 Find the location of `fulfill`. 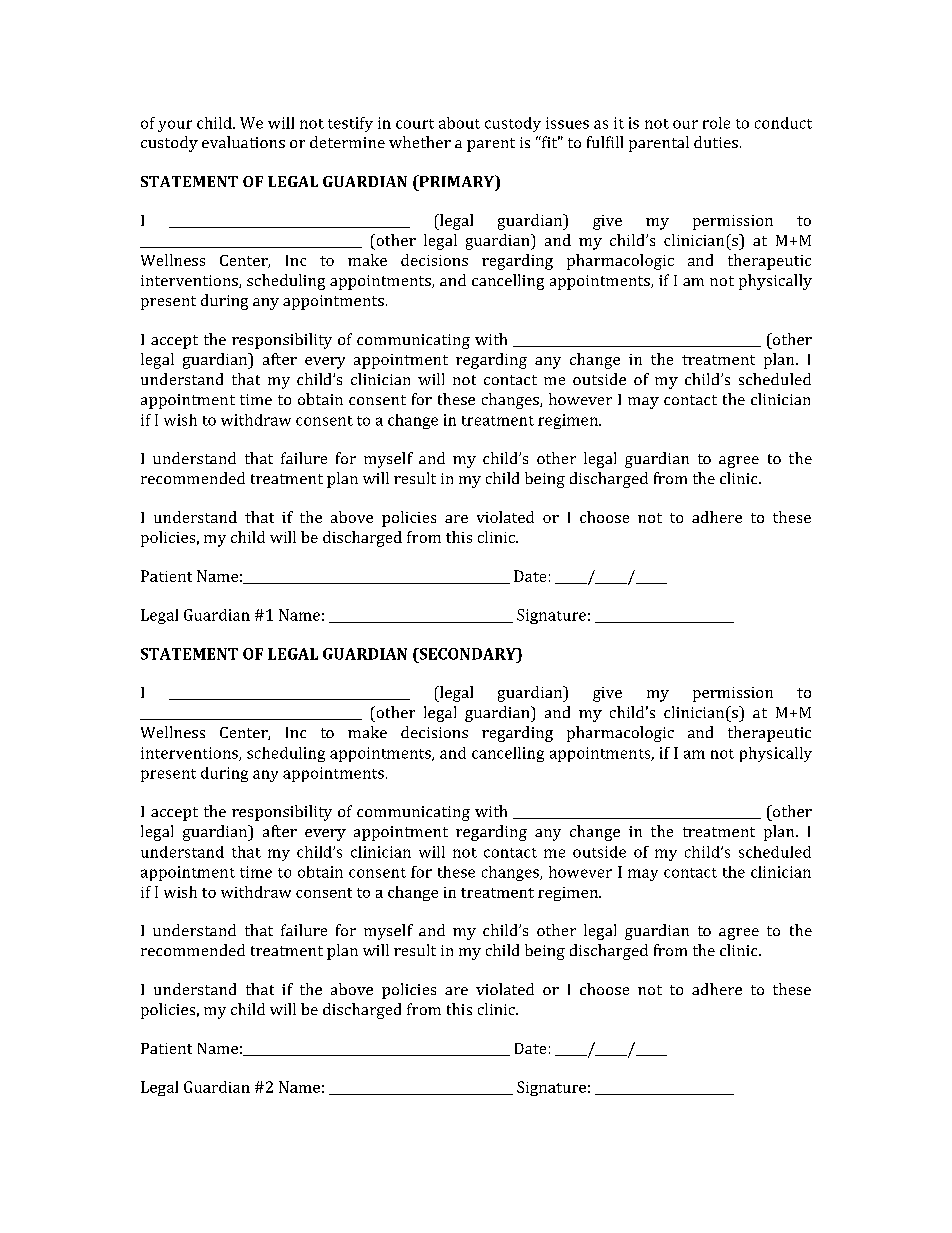

fulfill is located at coordinates (605, 142).
